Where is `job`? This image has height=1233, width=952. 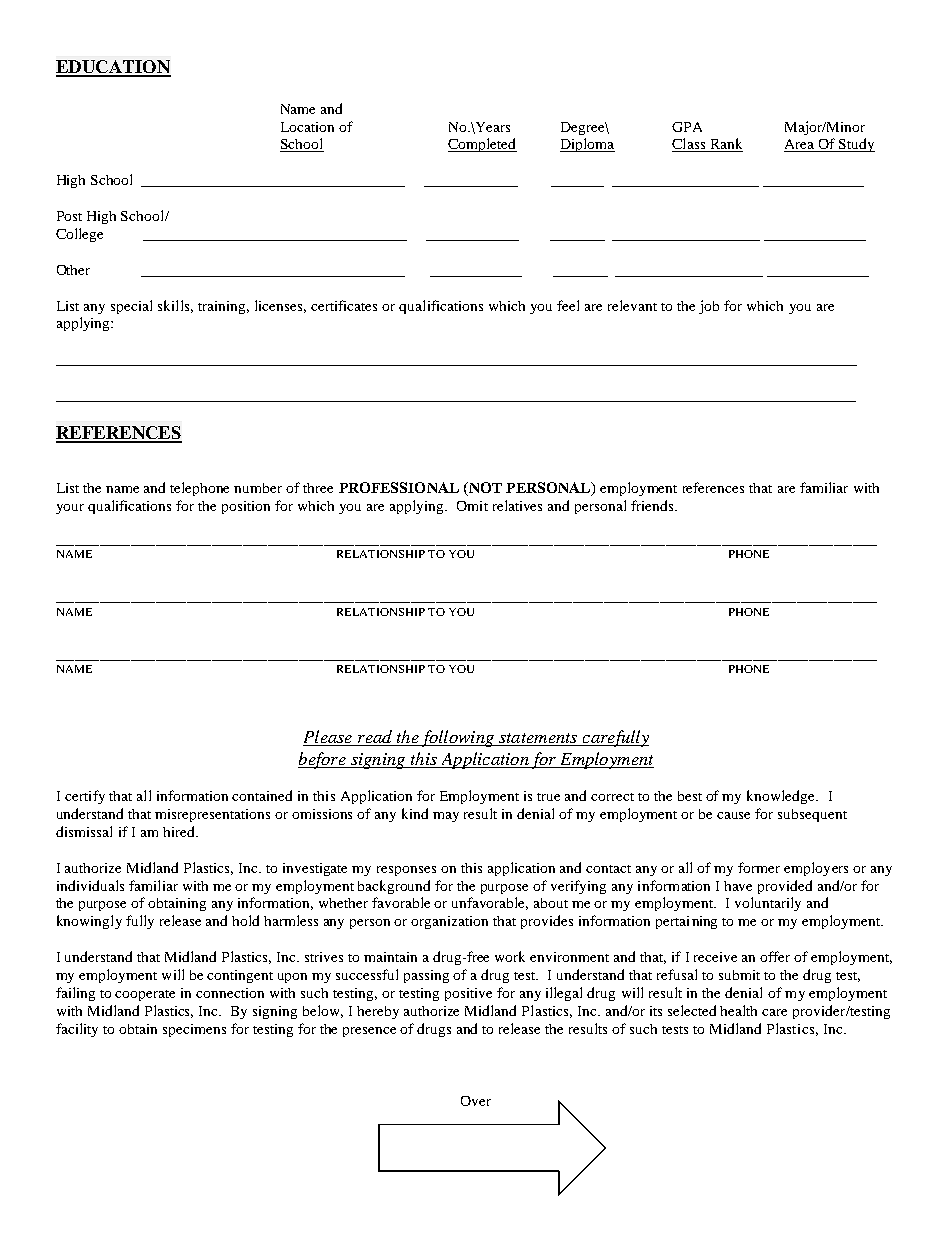 job is located at coordinates (709, 307).
